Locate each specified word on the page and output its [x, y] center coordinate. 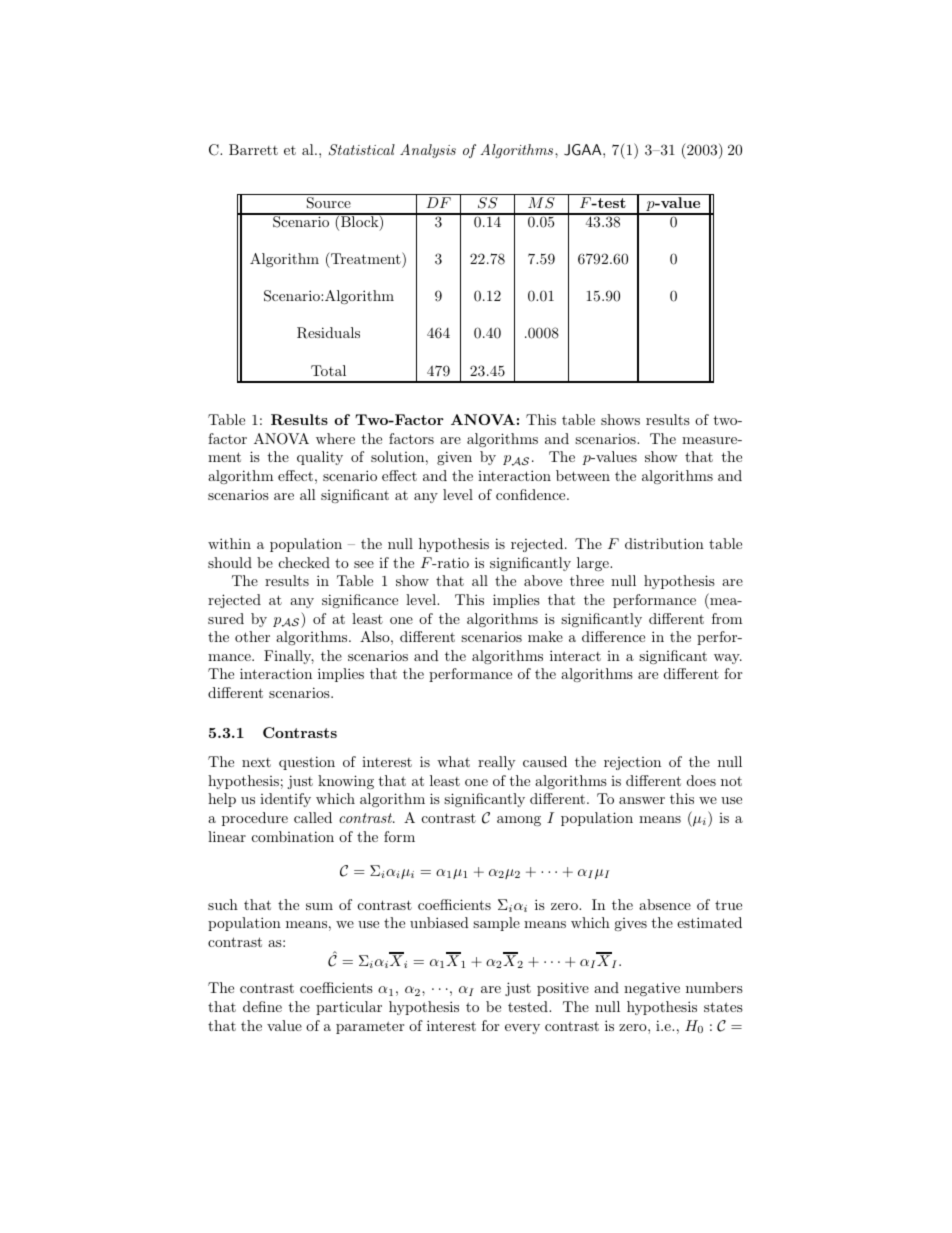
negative [652, 989]
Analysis [428, 151]
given [454, 458]
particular [349, 1008]
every [522, 1029]
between [583, 475]
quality [320, 458]
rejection [632, 763]
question [307, 763]
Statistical [362, 150]
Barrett [253, 149]
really [496, 763]
